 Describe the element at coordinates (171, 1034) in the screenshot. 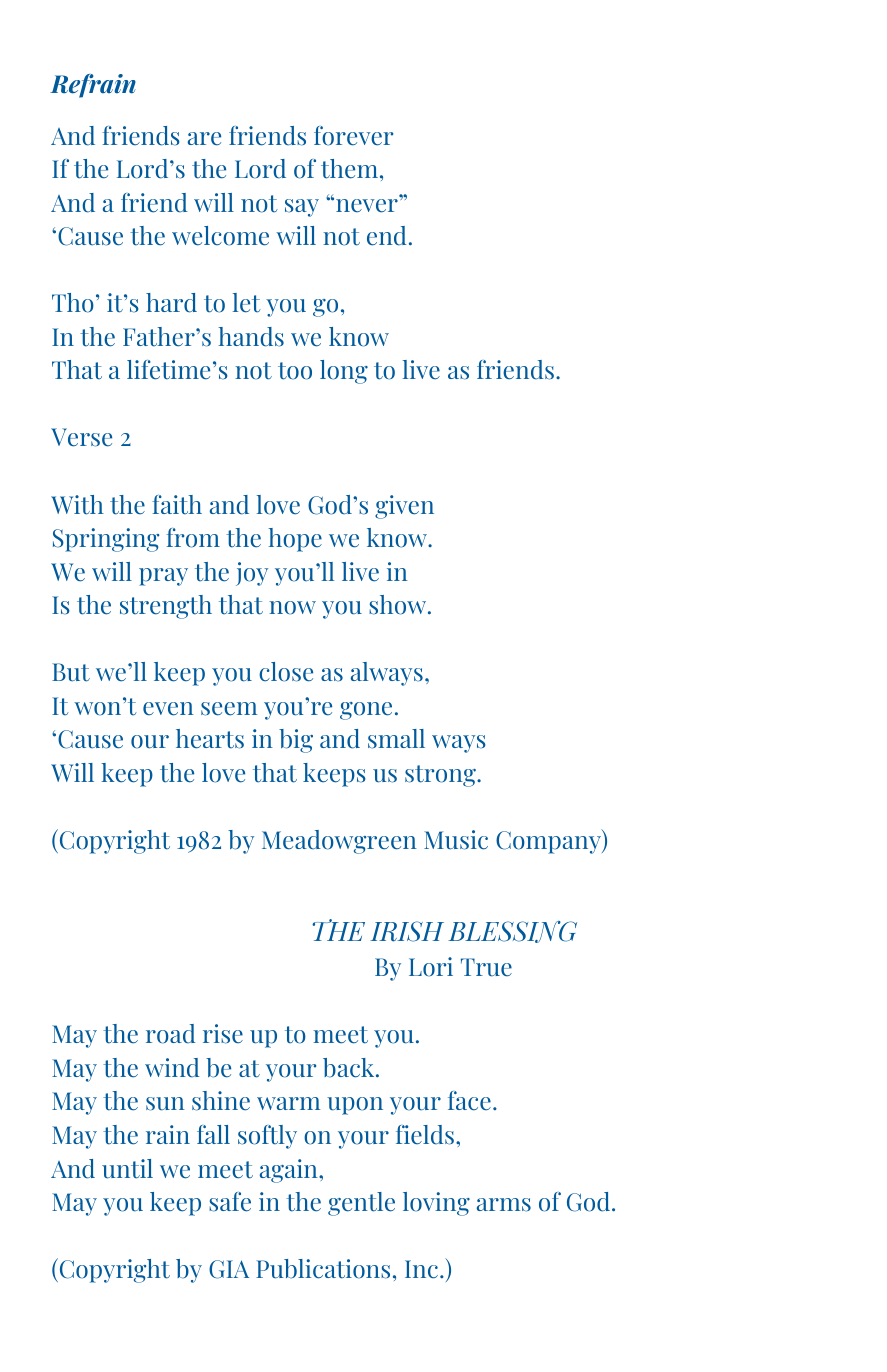

I see `road` at that location.
